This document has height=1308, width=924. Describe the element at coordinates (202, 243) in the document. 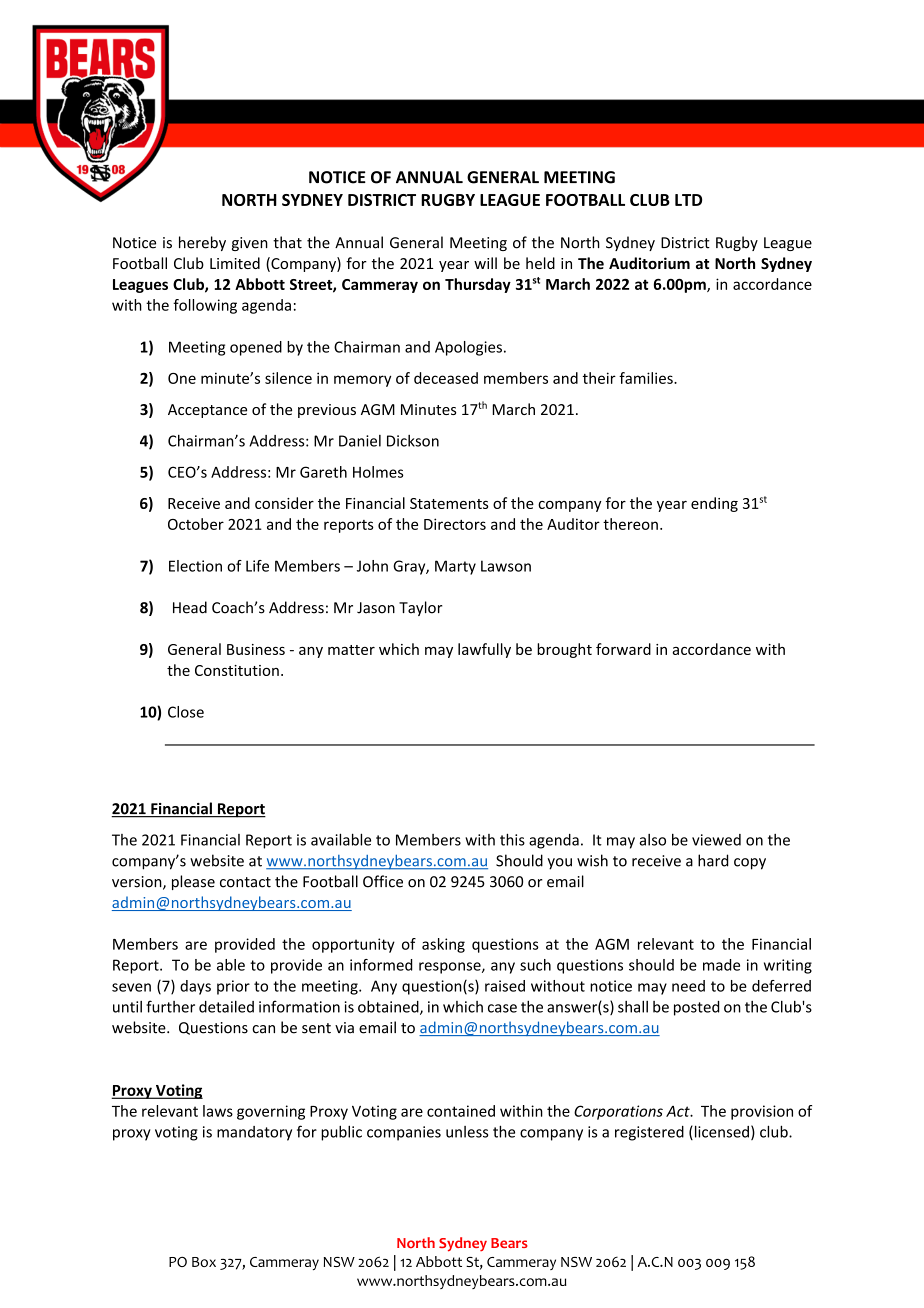

I see `hereby` at that location.
